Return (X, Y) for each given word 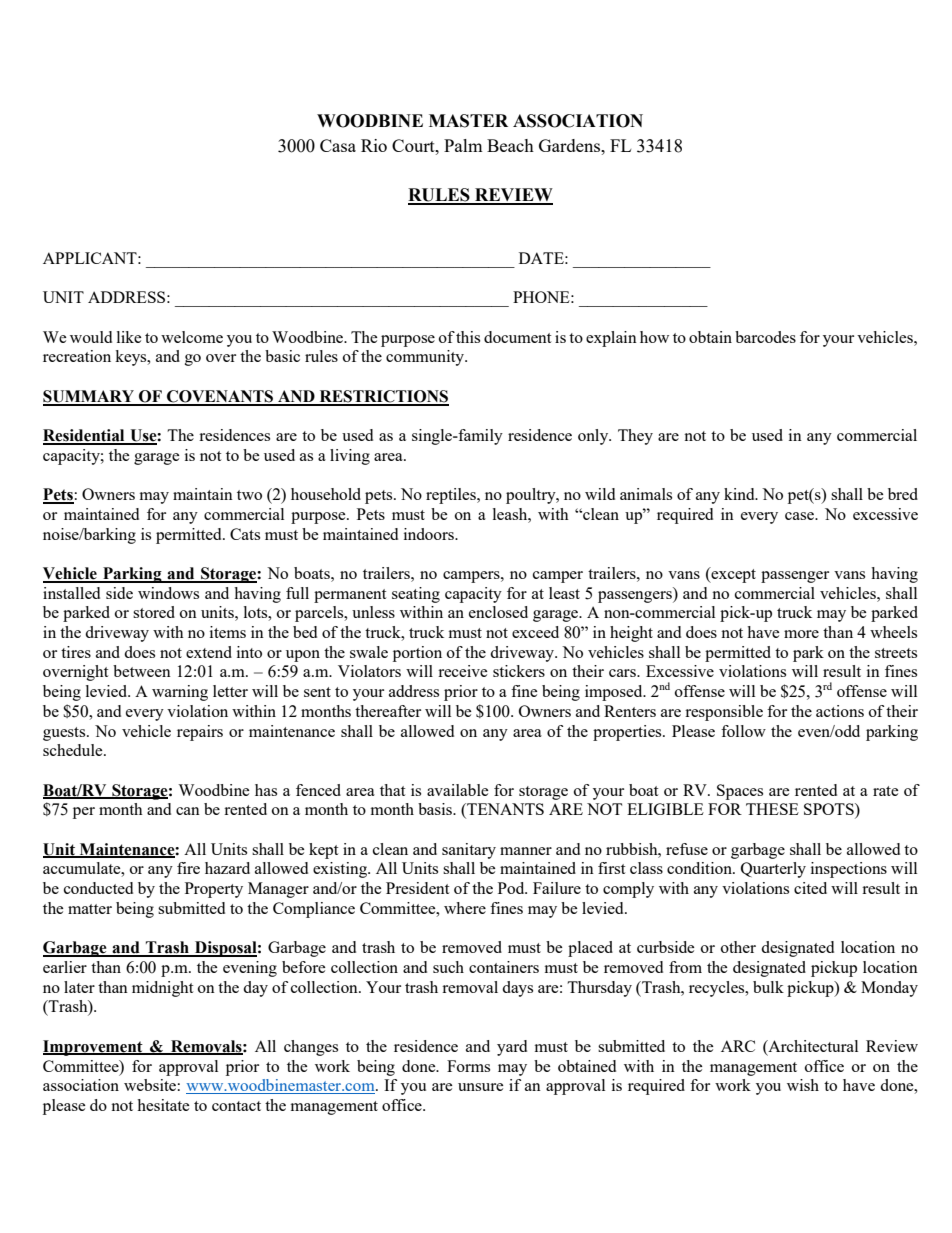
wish (803, 1085)
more (801, 634)
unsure (481, 1087)
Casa (338, 145)
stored (154, 612)
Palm (463, 145)
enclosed (498, 612)
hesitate (163, 1105)
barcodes (765, 337)
